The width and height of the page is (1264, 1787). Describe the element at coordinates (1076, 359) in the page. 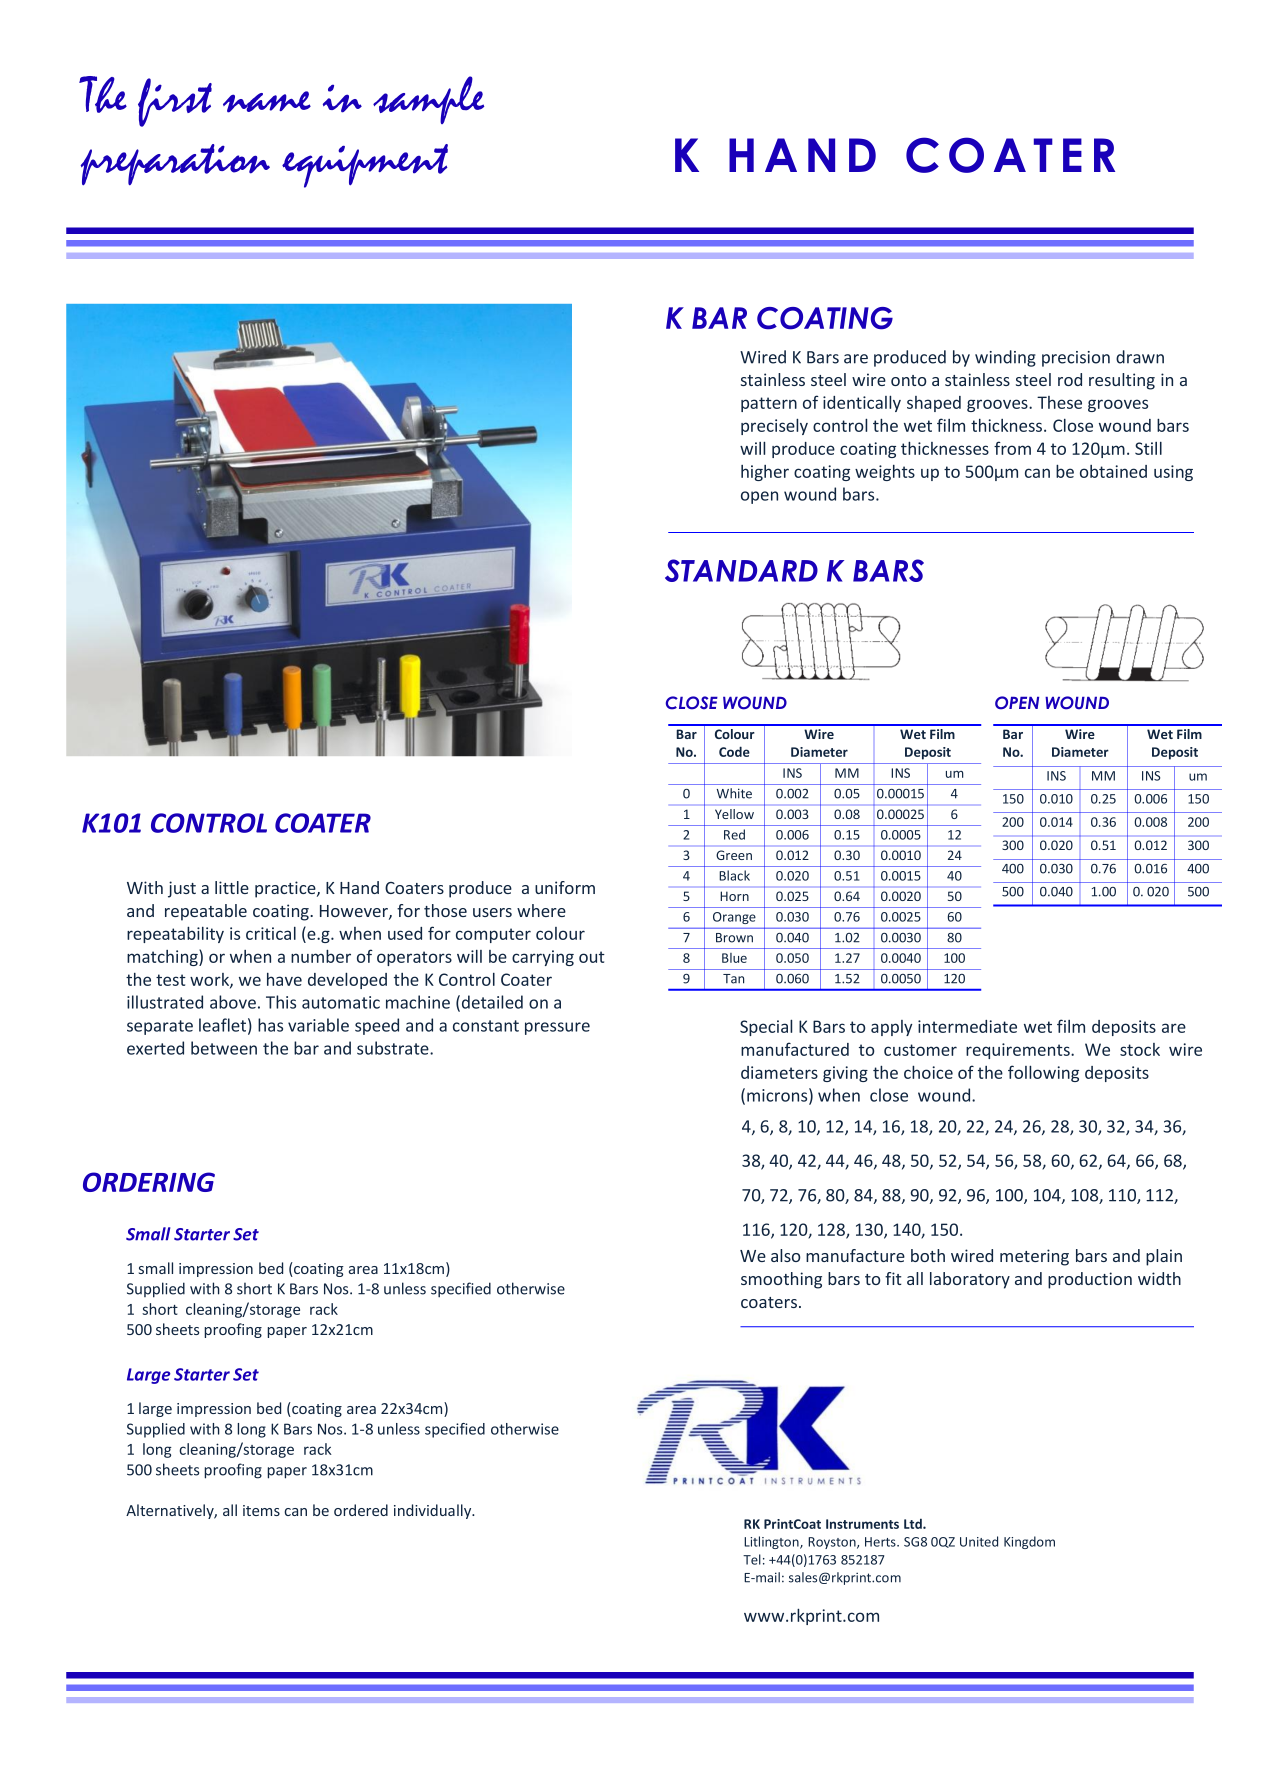

I see `precision` at that location.
